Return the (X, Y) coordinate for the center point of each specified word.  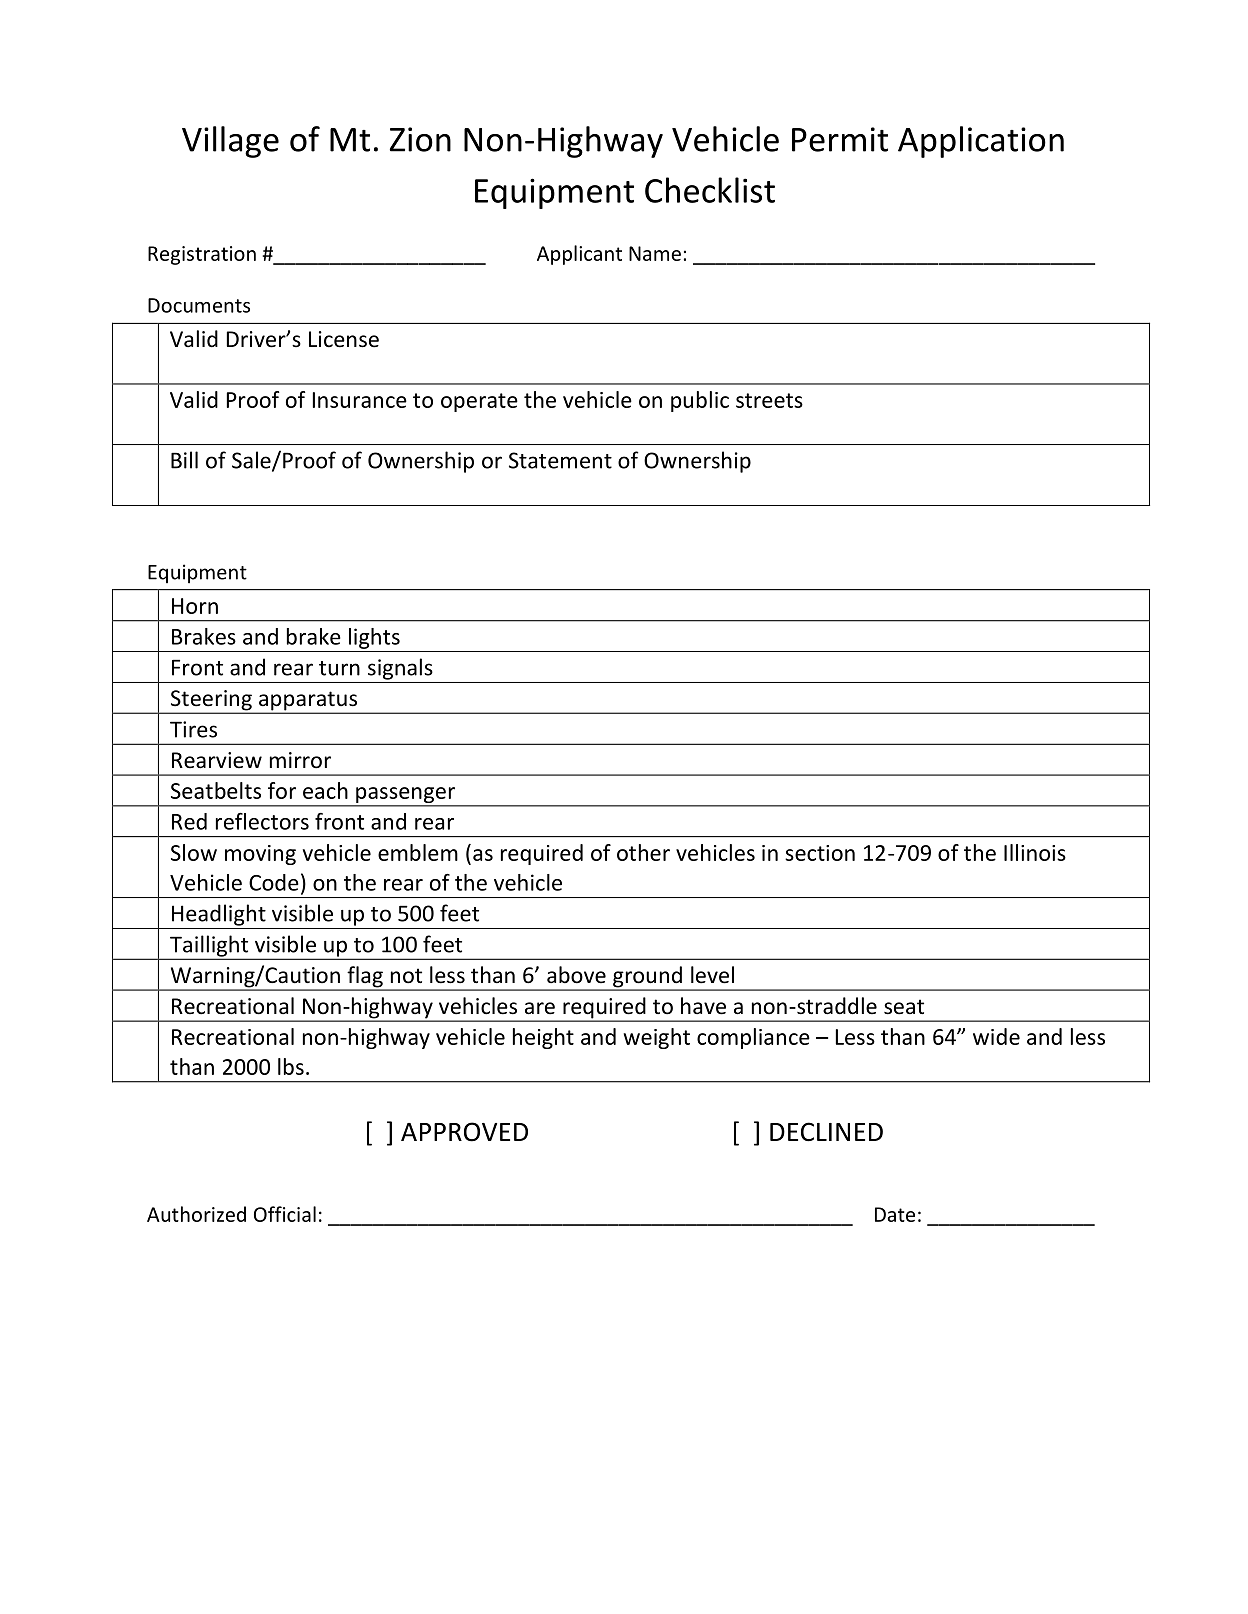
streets (769, 400)
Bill (184, 460)
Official (285, 1214)
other (643, 852)
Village (230, 142)
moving (260, 855)
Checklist (710, 190)
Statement (560, 460)
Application (981, 142)
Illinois (1035, 852)
